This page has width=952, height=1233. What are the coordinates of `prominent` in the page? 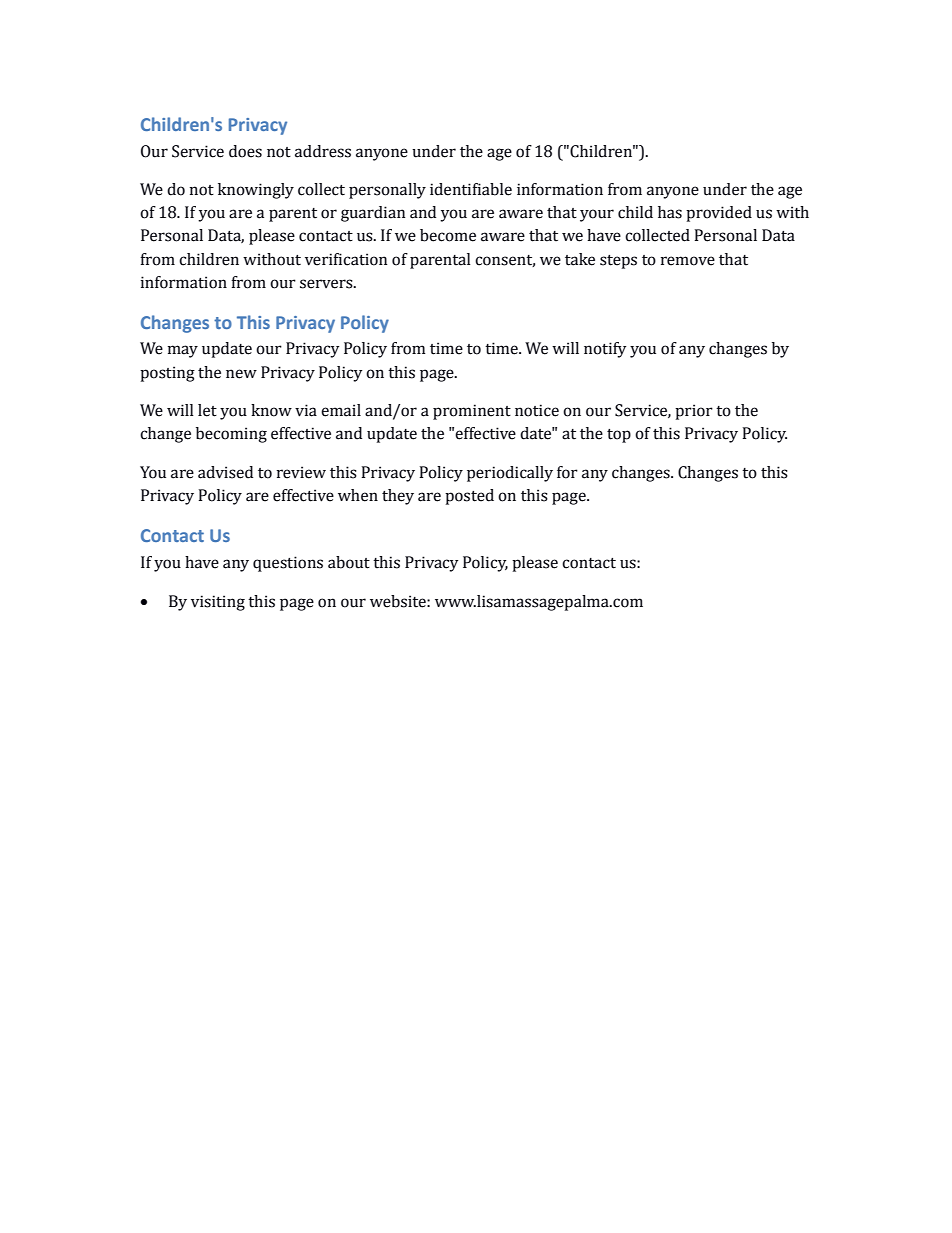 It's located at (472, 412).
